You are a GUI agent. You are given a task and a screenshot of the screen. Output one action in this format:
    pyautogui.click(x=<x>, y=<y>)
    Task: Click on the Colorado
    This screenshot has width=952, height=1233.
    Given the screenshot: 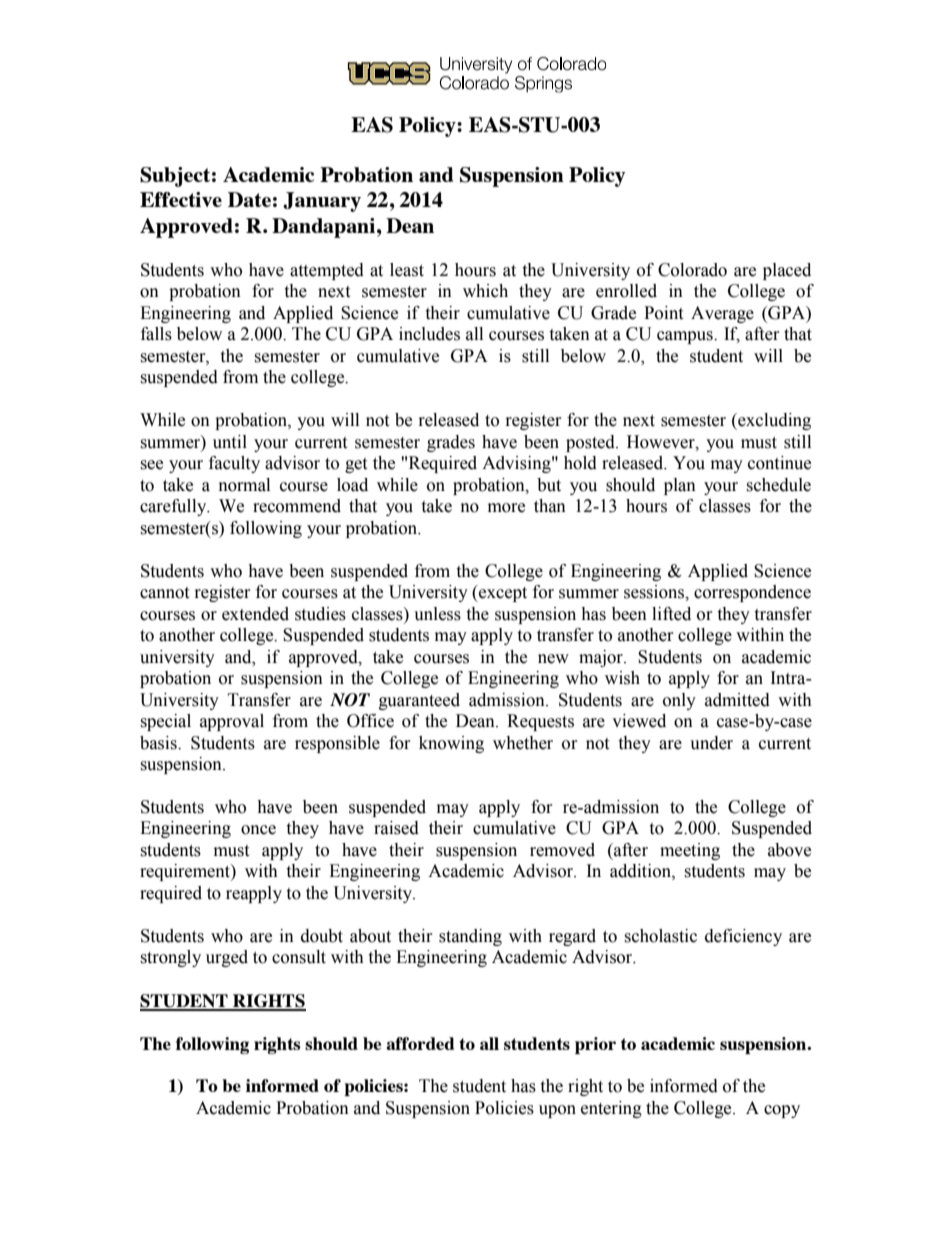 What is the action you would take?
    pyautogui.click(x=692, y=270)
